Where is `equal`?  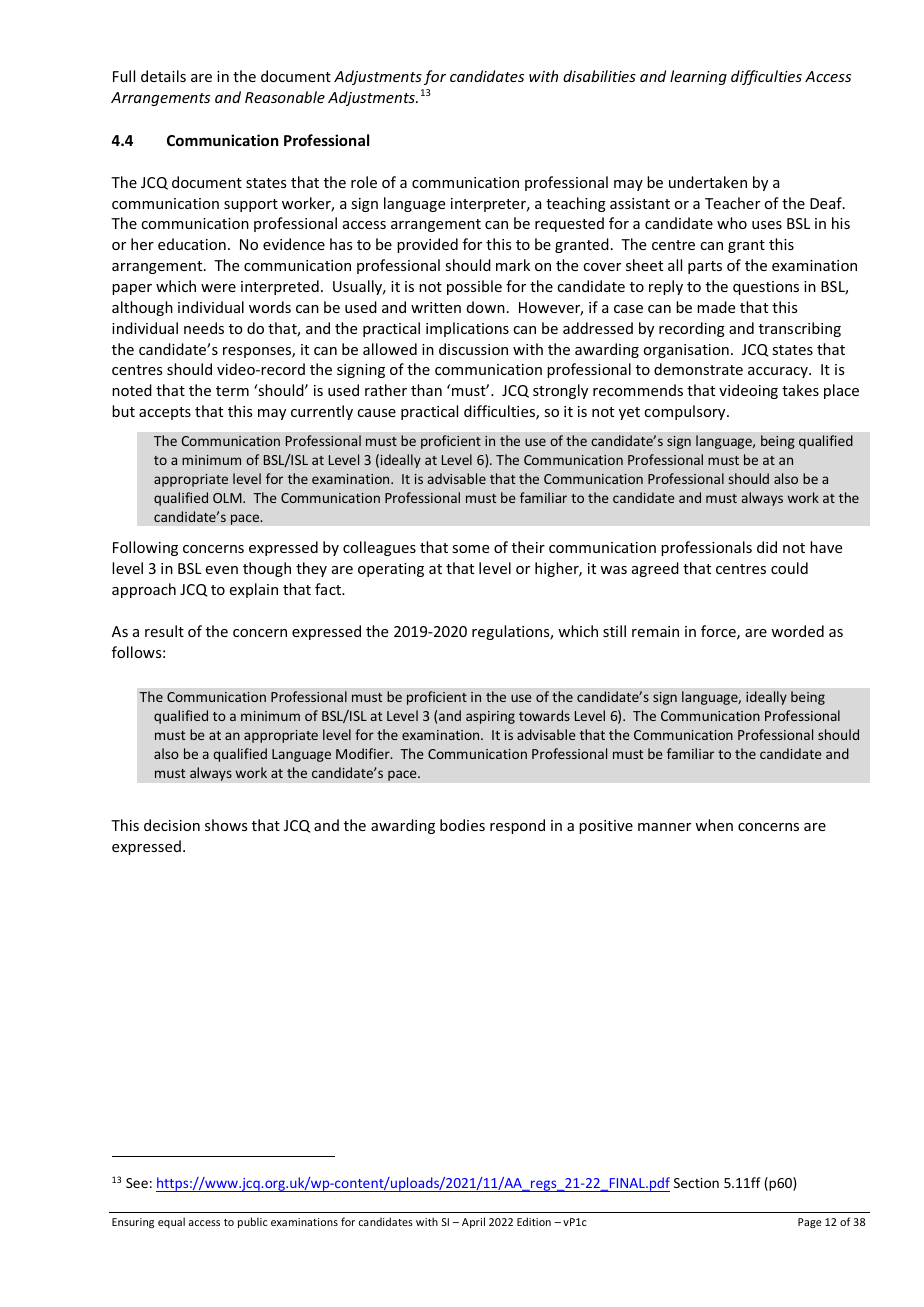 equal is located at coordinates (171, 1222).
